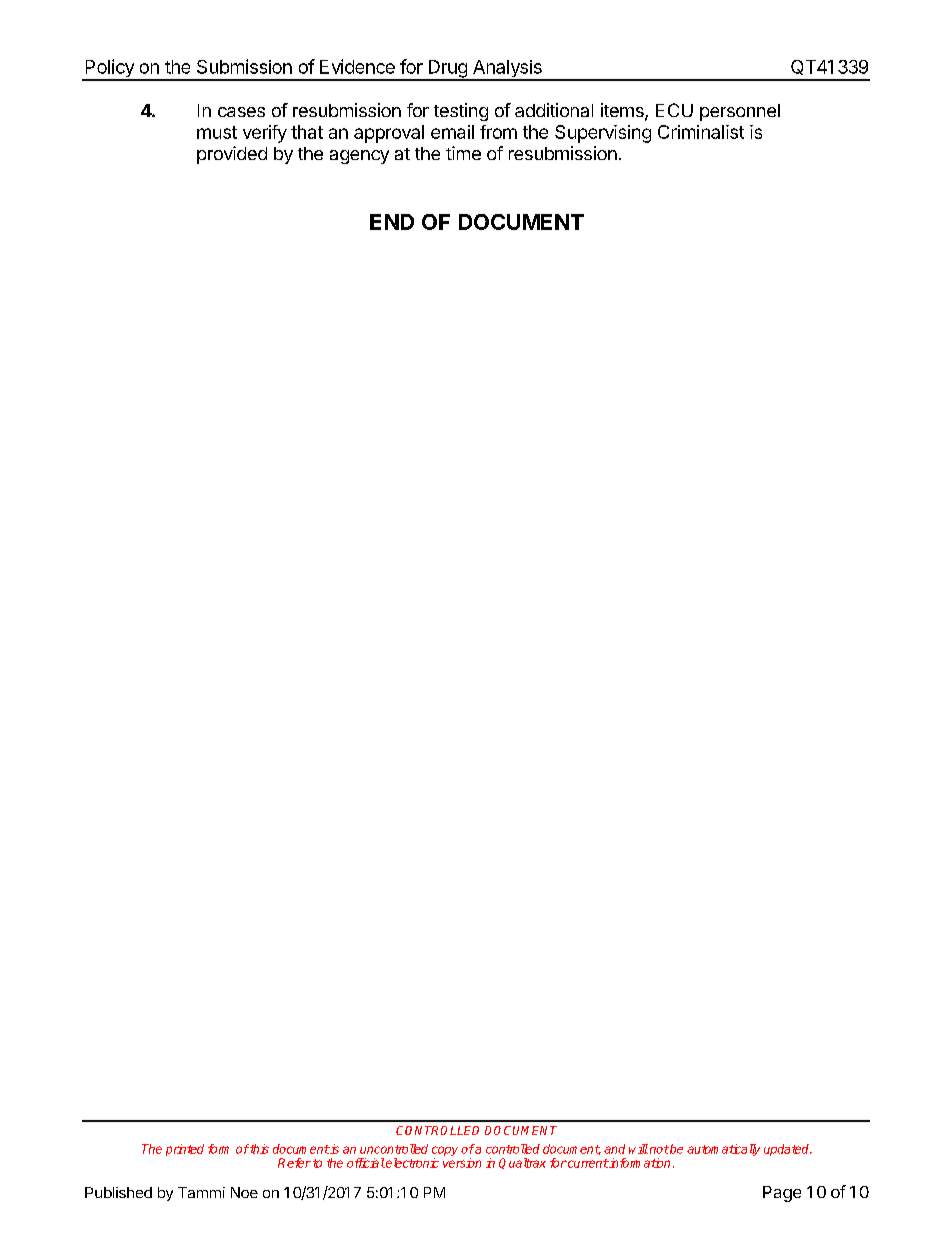  Describe the element at coordinates (185, 1150) in the page. I see `printed` at that location.
